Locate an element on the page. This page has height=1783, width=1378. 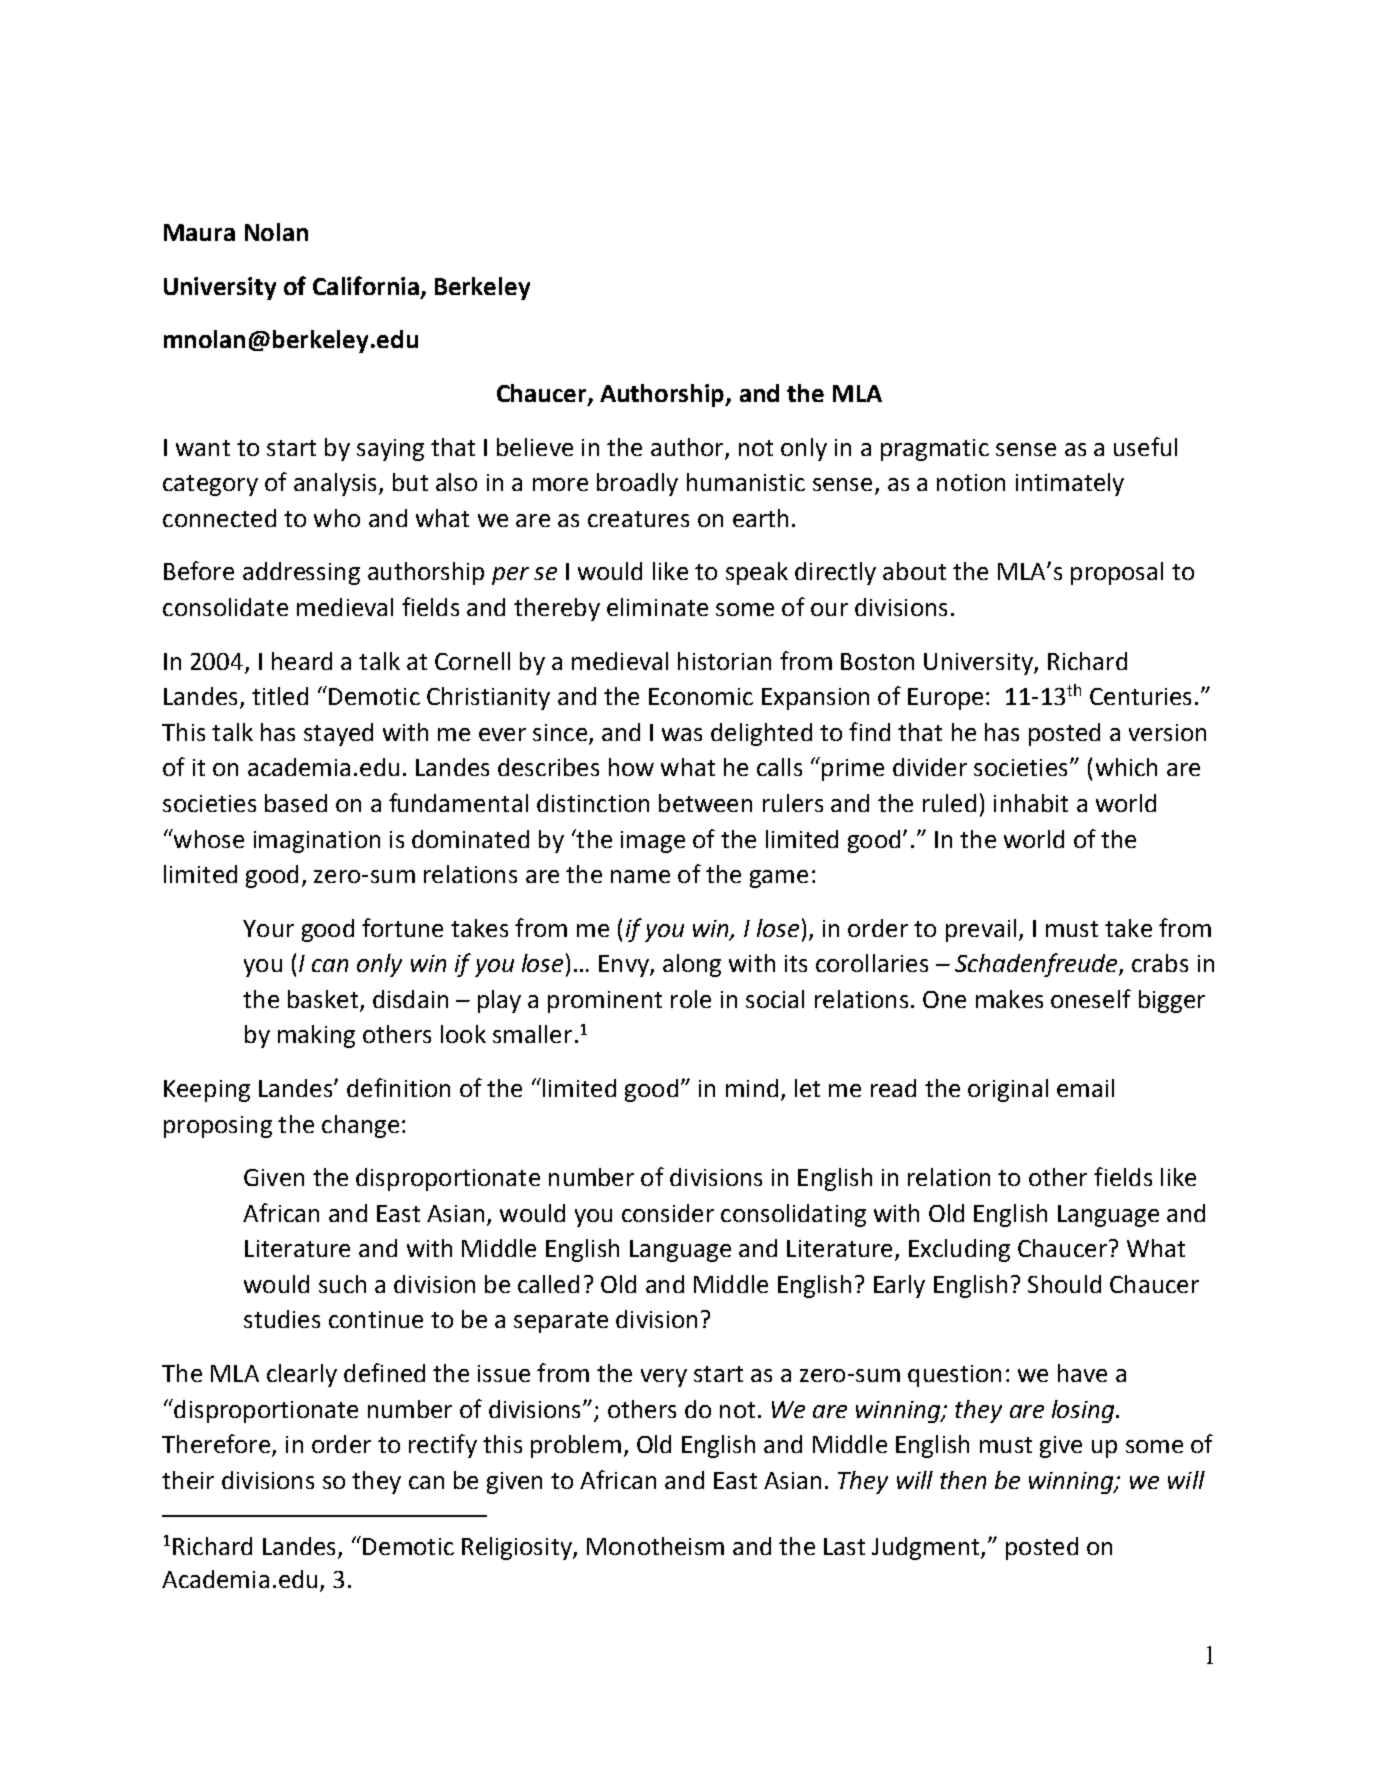
change is located at coordinates (360, 1126).
